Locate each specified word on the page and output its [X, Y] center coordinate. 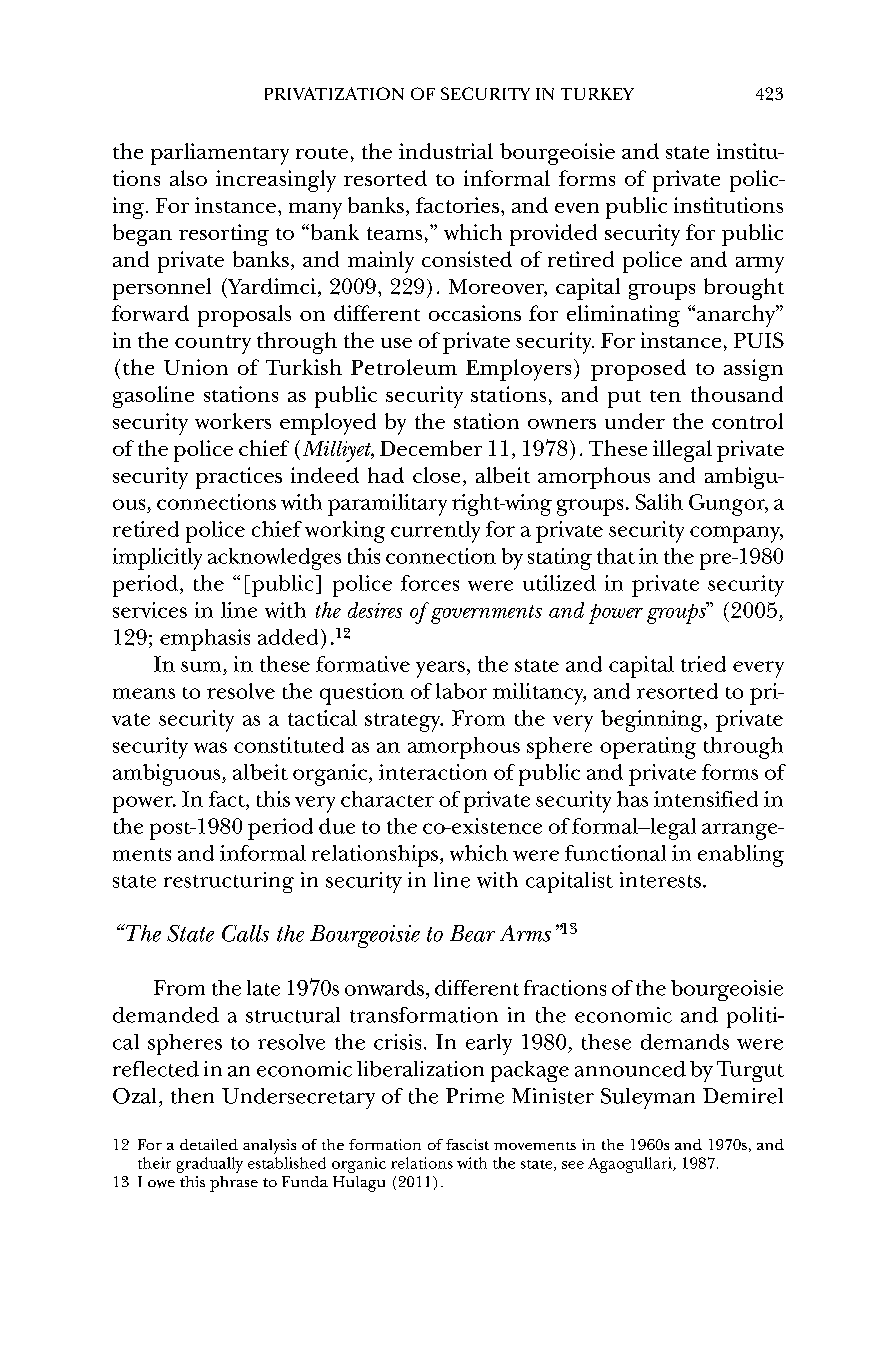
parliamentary [220, 154]
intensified [706, 799]
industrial [446, 151]
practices [239, 478]
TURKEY [597, 94]
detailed [209, 1144]
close [436, 475]
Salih [659, 502]
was [210, 747]
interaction [433, 772]
